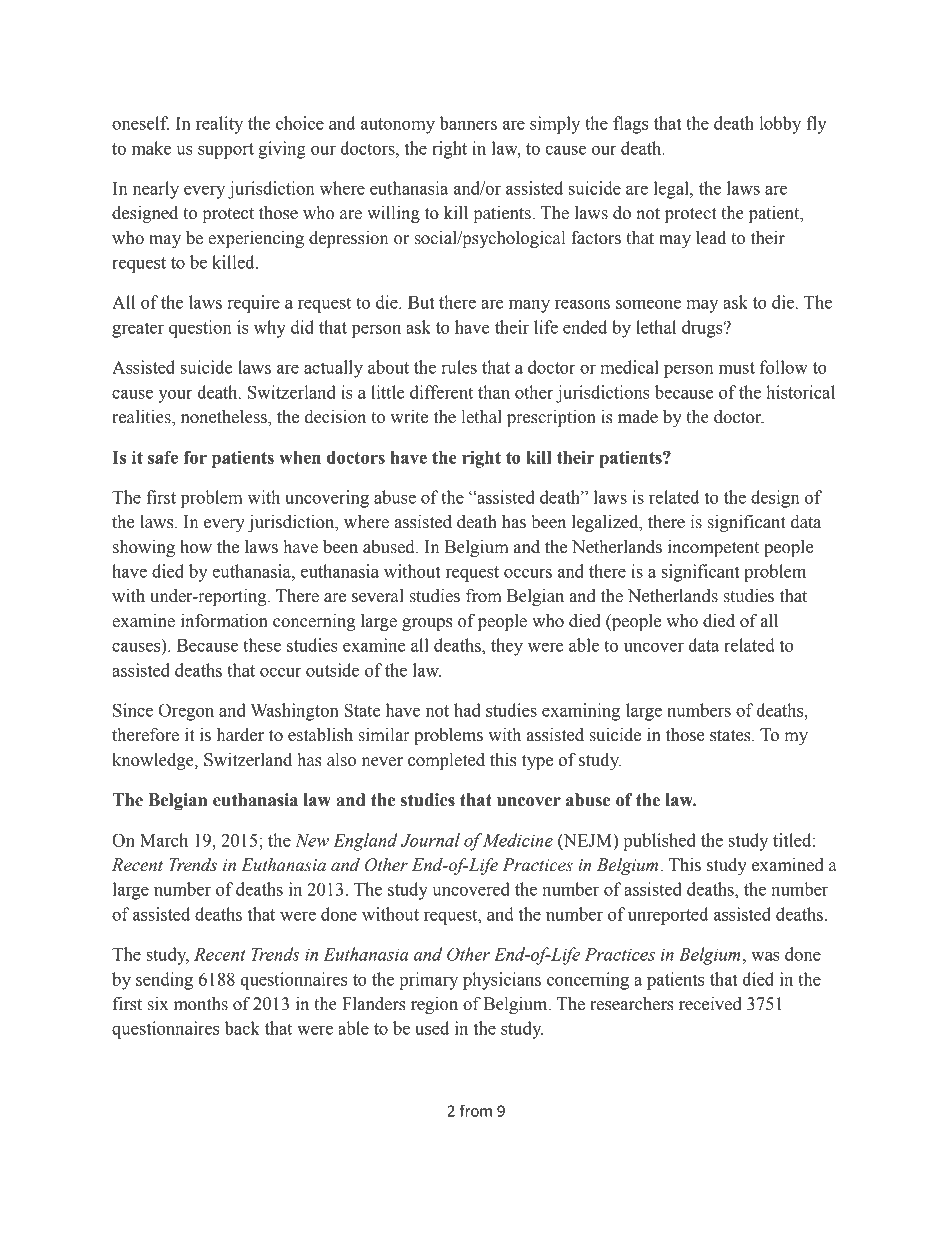  I want to click on months, so click(201, 1004).
